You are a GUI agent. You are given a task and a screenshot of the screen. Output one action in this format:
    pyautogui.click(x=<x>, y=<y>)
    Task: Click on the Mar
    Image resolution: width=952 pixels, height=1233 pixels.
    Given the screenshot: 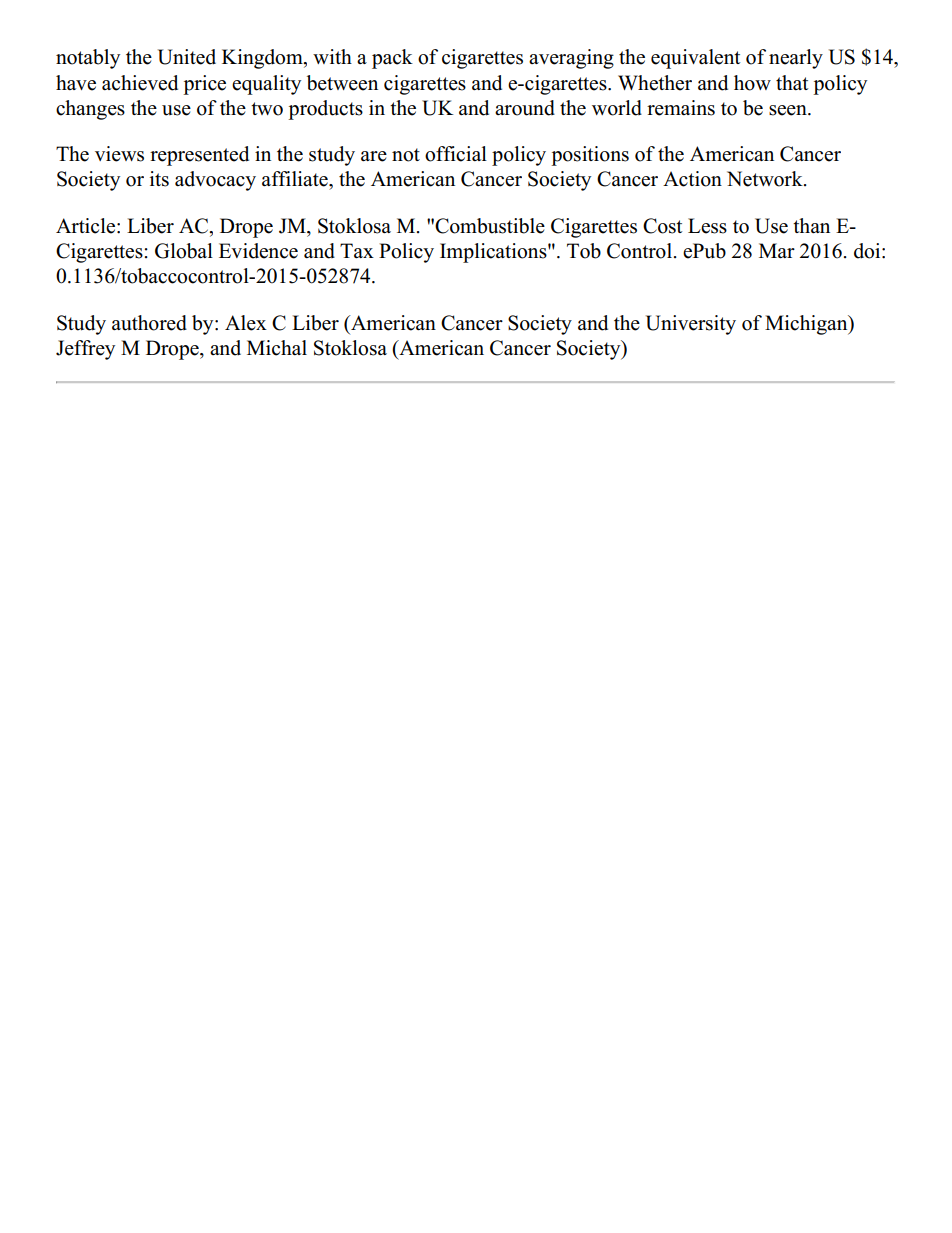 What is the action you would take?
    pyautogui.click(x=777, y=250)
